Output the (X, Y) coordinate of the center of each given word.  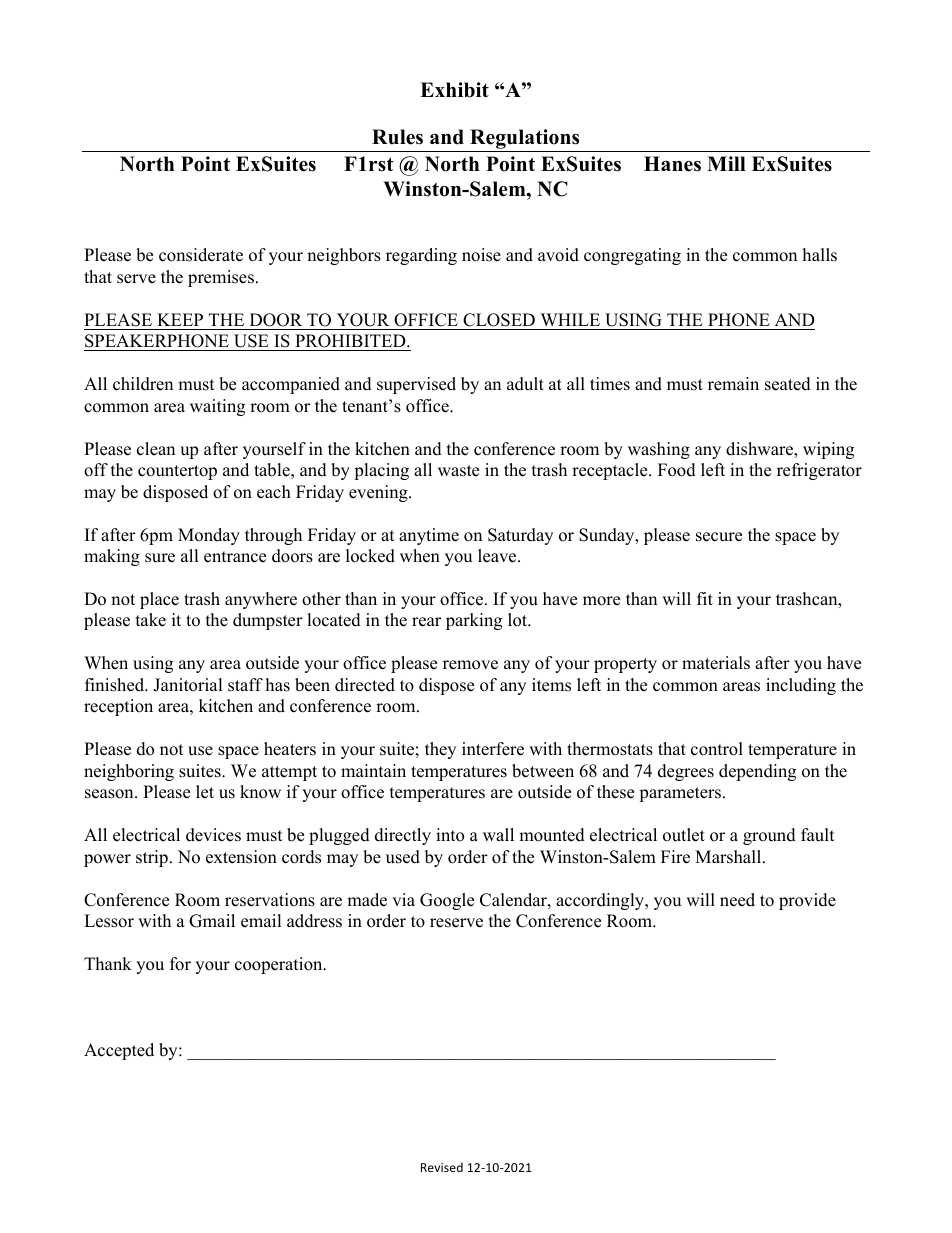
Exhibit (454, 90)
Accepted (119, 1051)
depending (757, 772)
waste (458, 471)
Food (677, 470)
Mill (726, 163)
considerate (201, 255)
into (450, 835)
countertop (177, 472)
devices (213, 835)
